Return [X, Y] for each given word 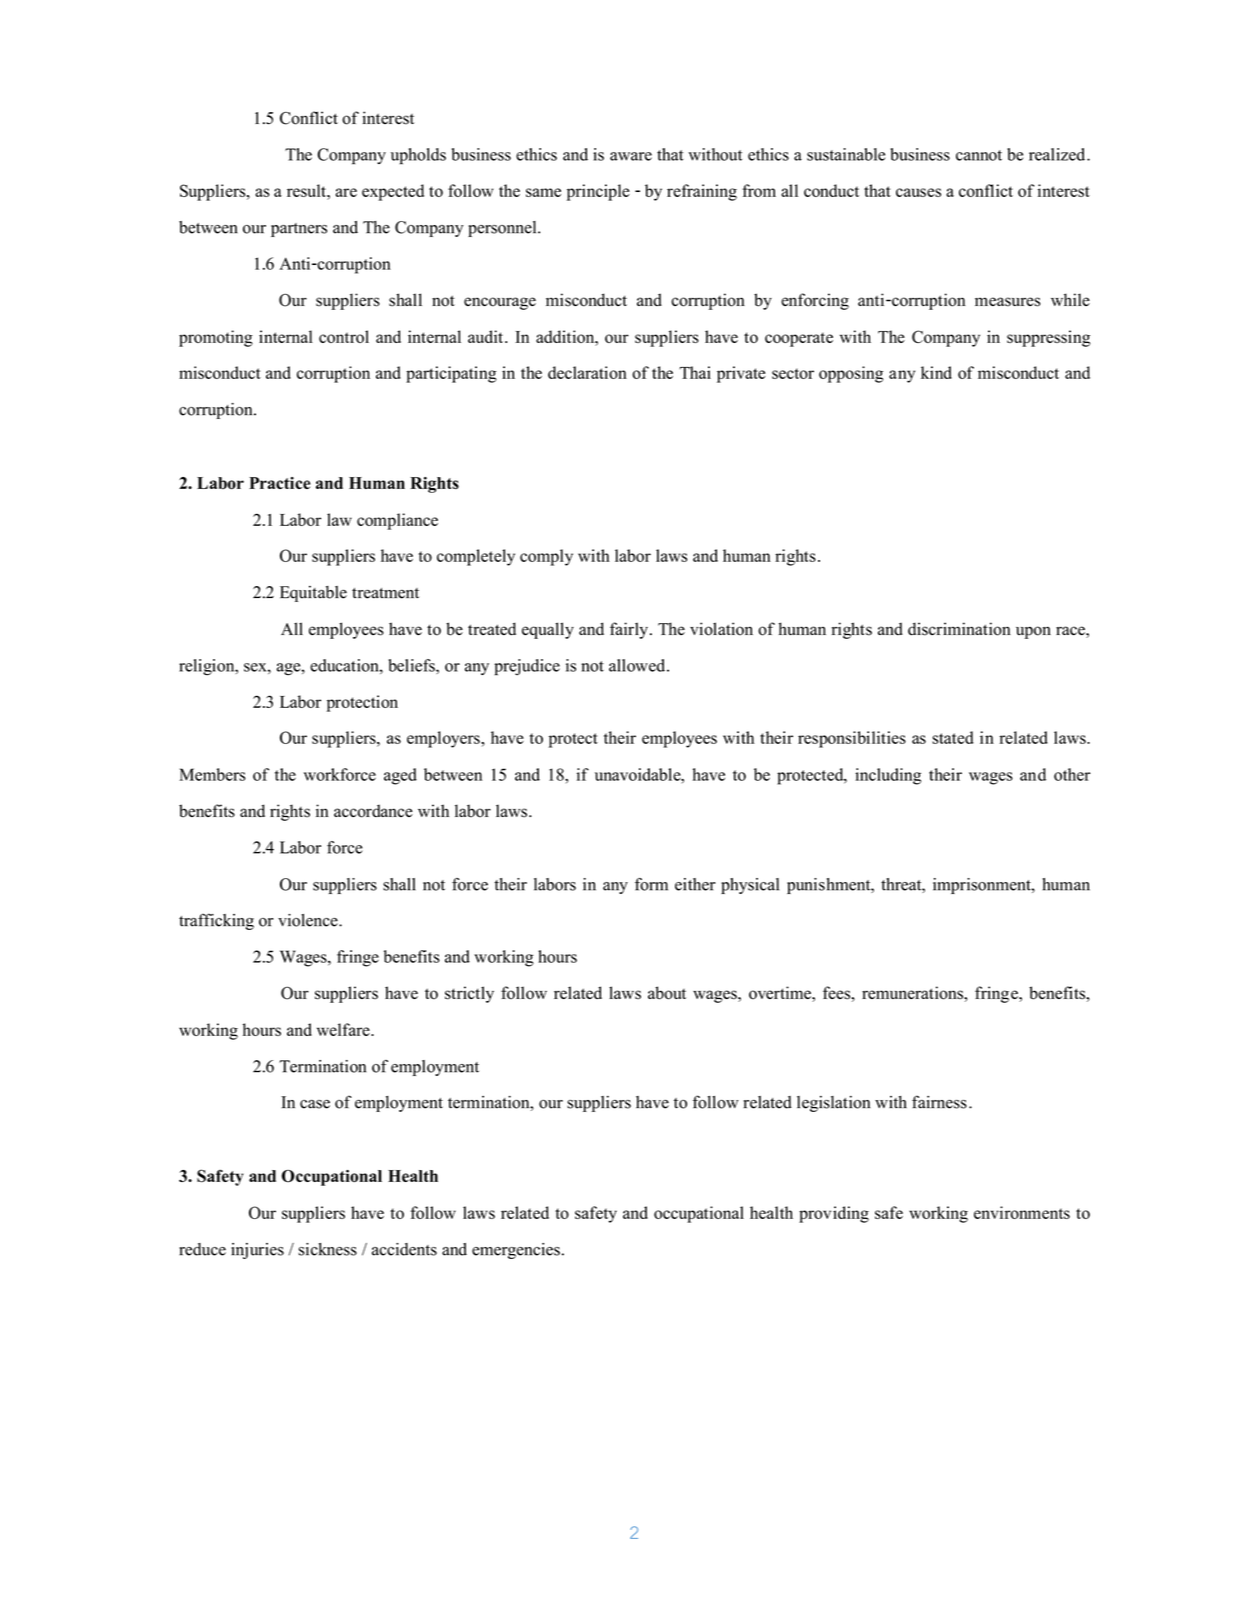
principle [598, 192]
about [667, 993]
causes [918, 192]
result [307, 190]
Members [212, 774]
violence [309, 920]
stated [953, 737]
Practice [279, 483]
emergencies [516, 1251]
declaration [587, 372]
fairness [939, 1102]
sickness [327, 1249]
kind [936, 372]
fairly [629, 630]
